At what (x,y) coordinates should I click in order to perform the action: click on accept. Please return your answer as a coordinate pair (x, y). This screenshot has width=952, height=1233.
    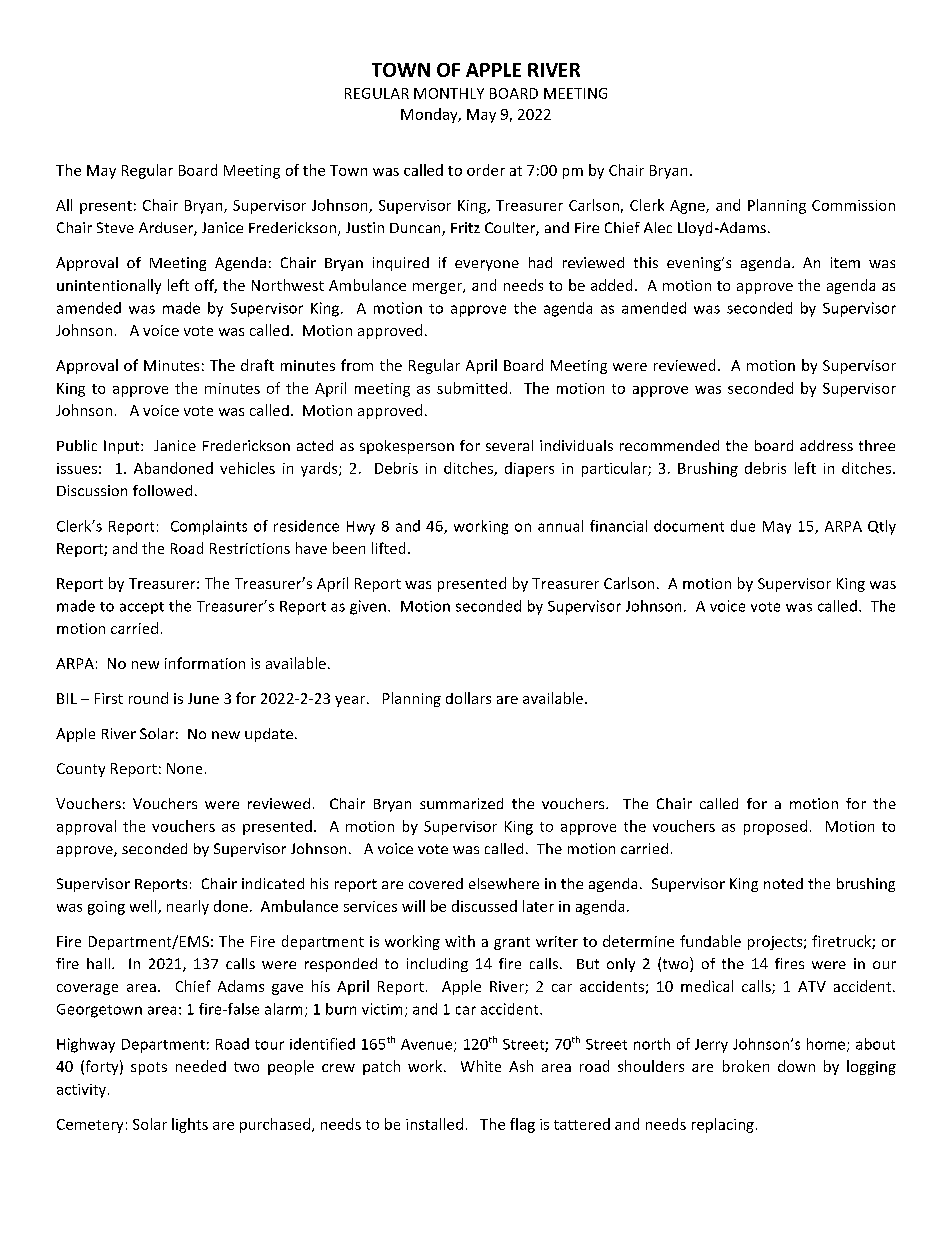
    Looking at the image, I should click on (142, 608).
